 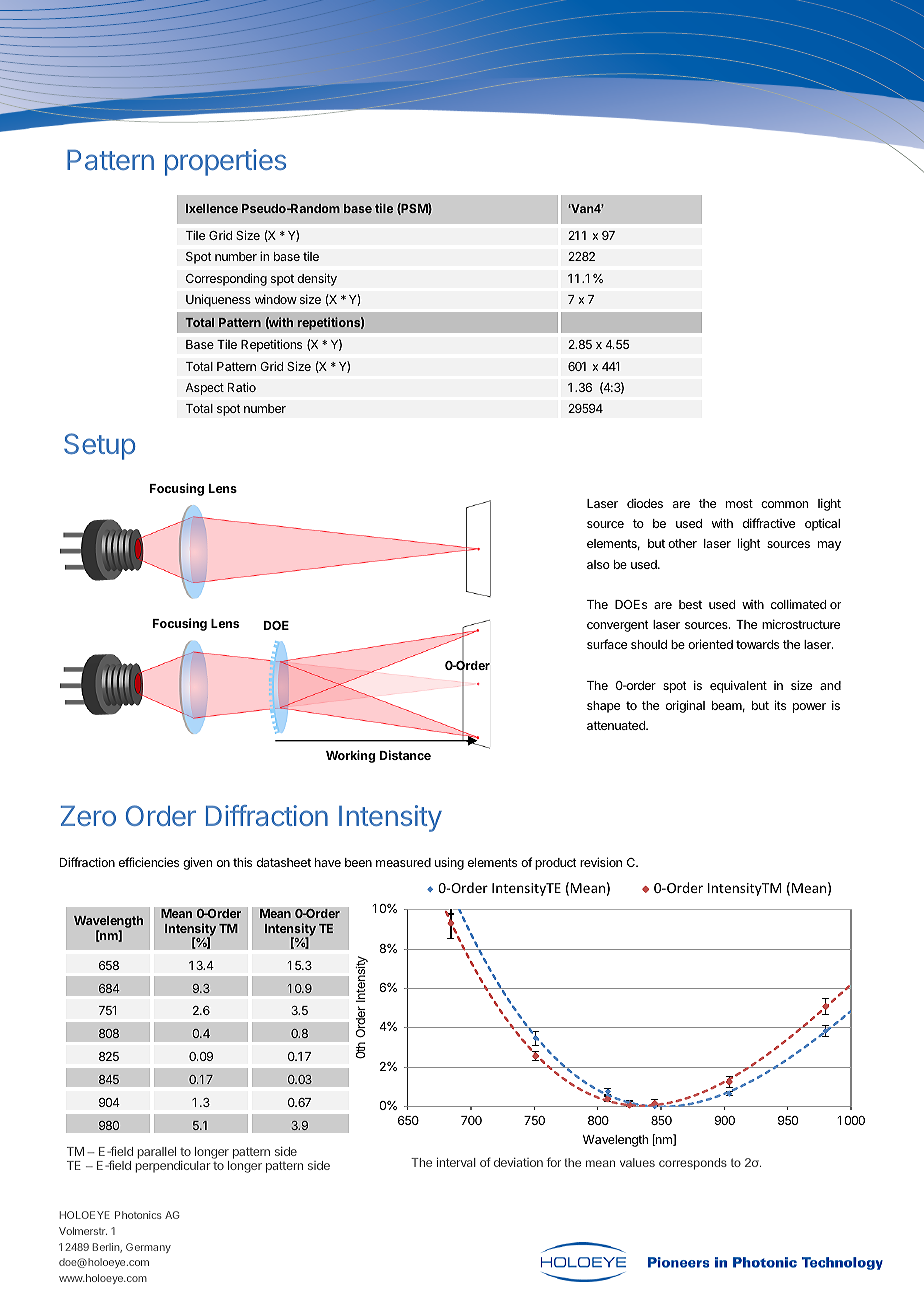 I want to click on Setup, so click(x=100, y=446).
